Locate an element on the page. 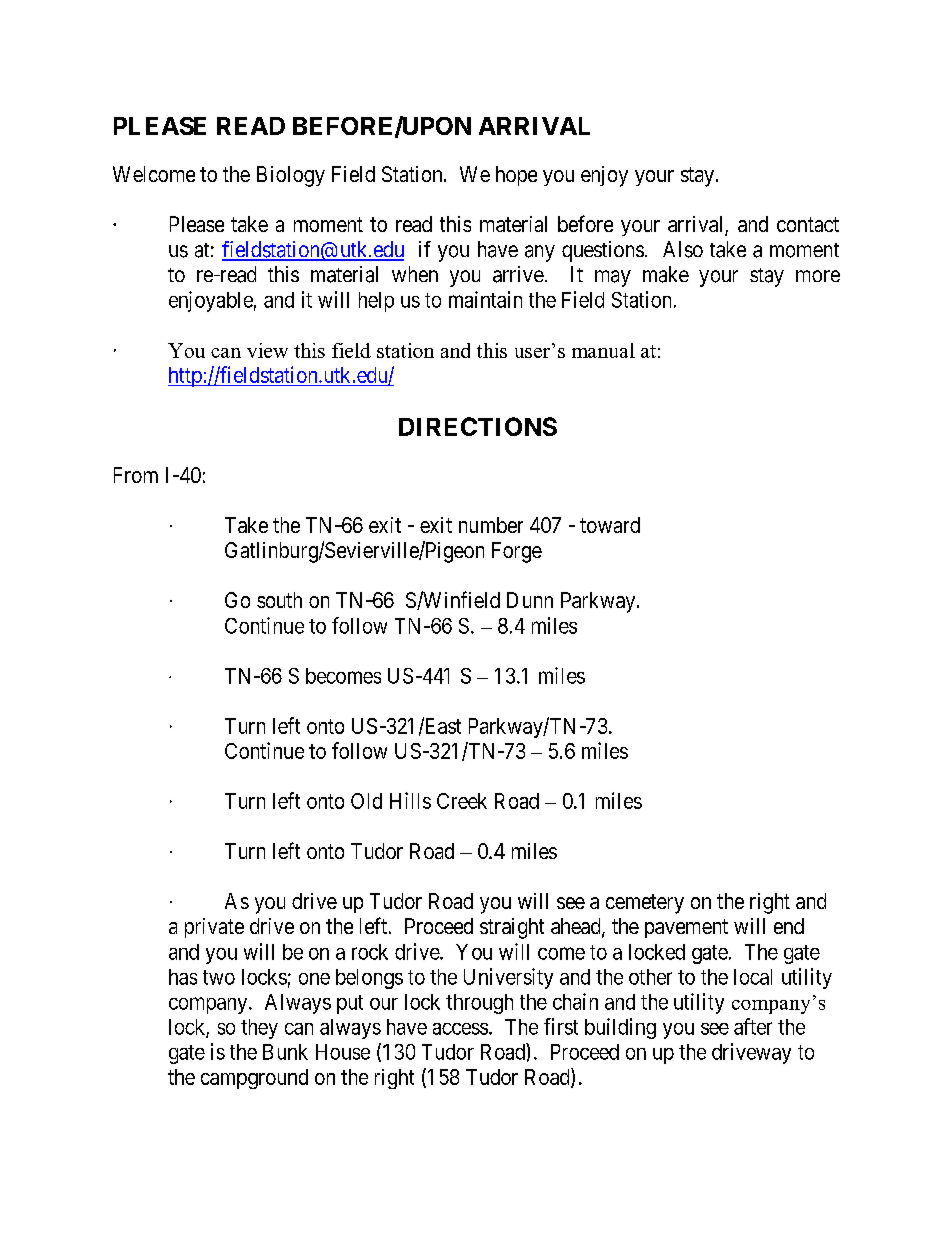  access is located at coordinates (460, 1029).
